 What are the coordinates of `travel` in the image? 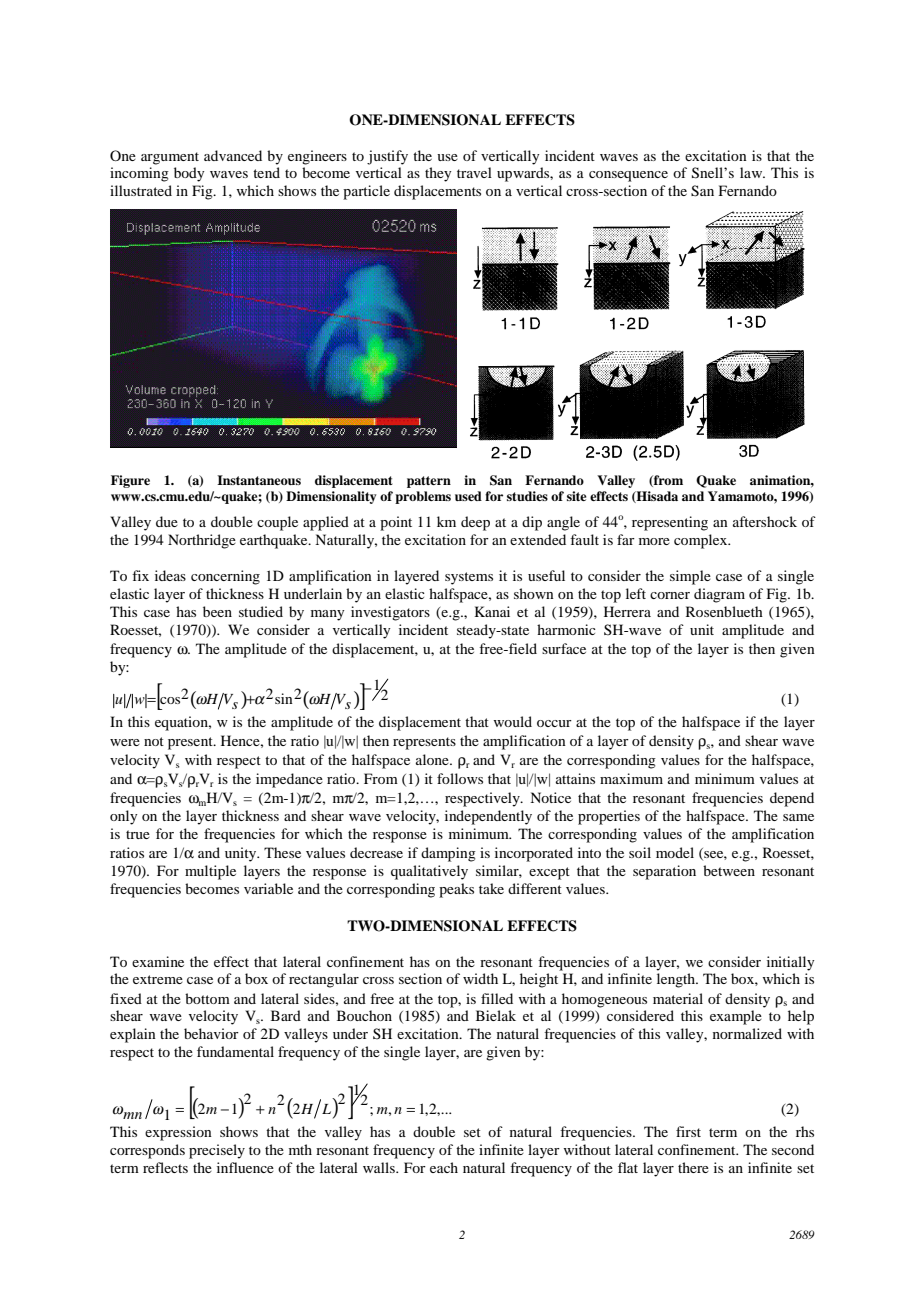 It's located at (474, 172).
